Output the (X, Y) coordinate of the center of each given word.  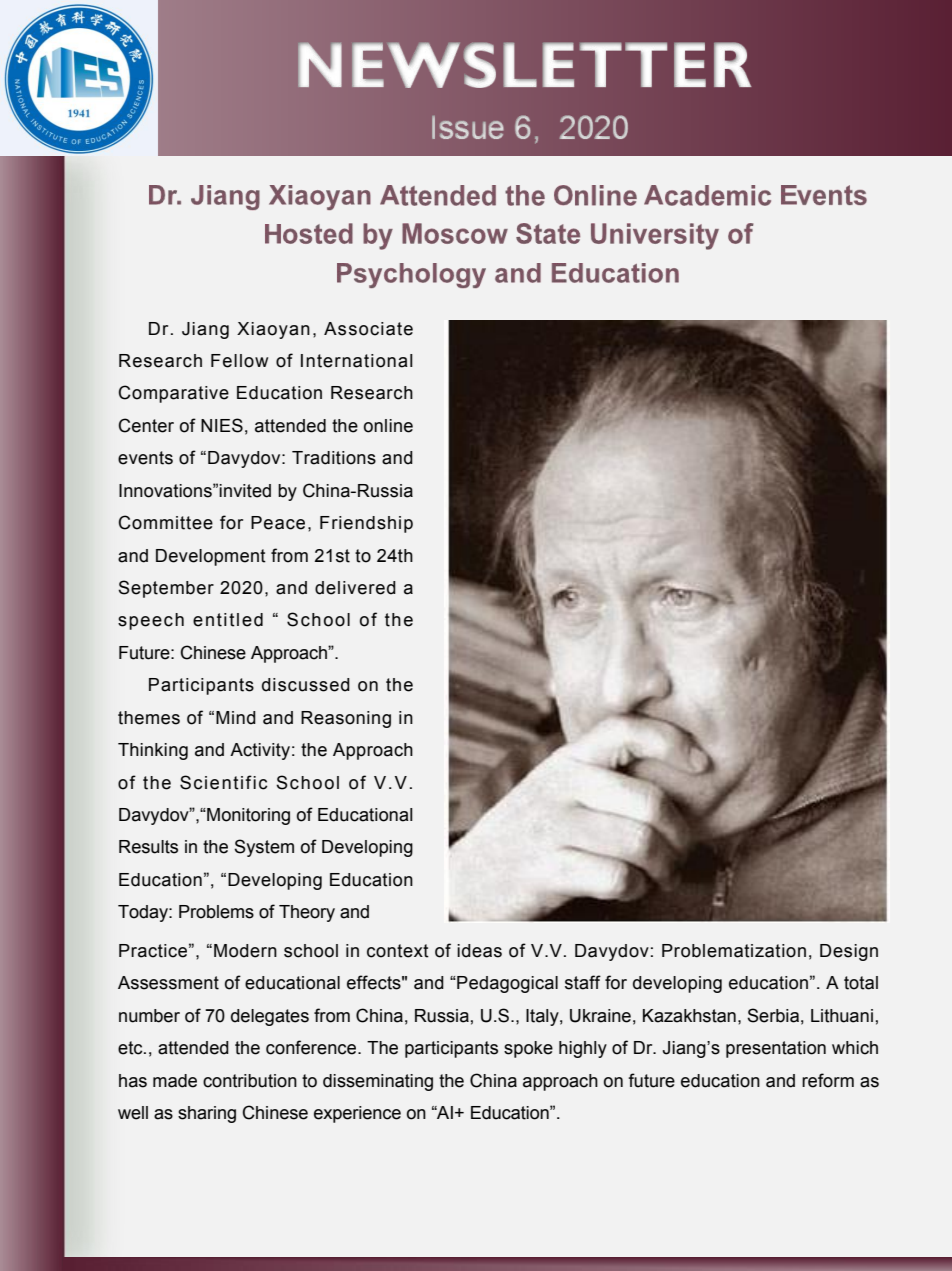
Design (849, 952)
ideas (479, 951)
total (861, 983)
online (388, 426)
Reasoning (346, 719)
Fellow (239, 361)
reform (828, 1080)
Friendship (366, 524)
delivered (355, 588)
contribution (250, 1081)
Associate (368, 329)
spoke (528, 1049)
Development (211, 557)
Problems (216, 912)
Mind (236, 718)
